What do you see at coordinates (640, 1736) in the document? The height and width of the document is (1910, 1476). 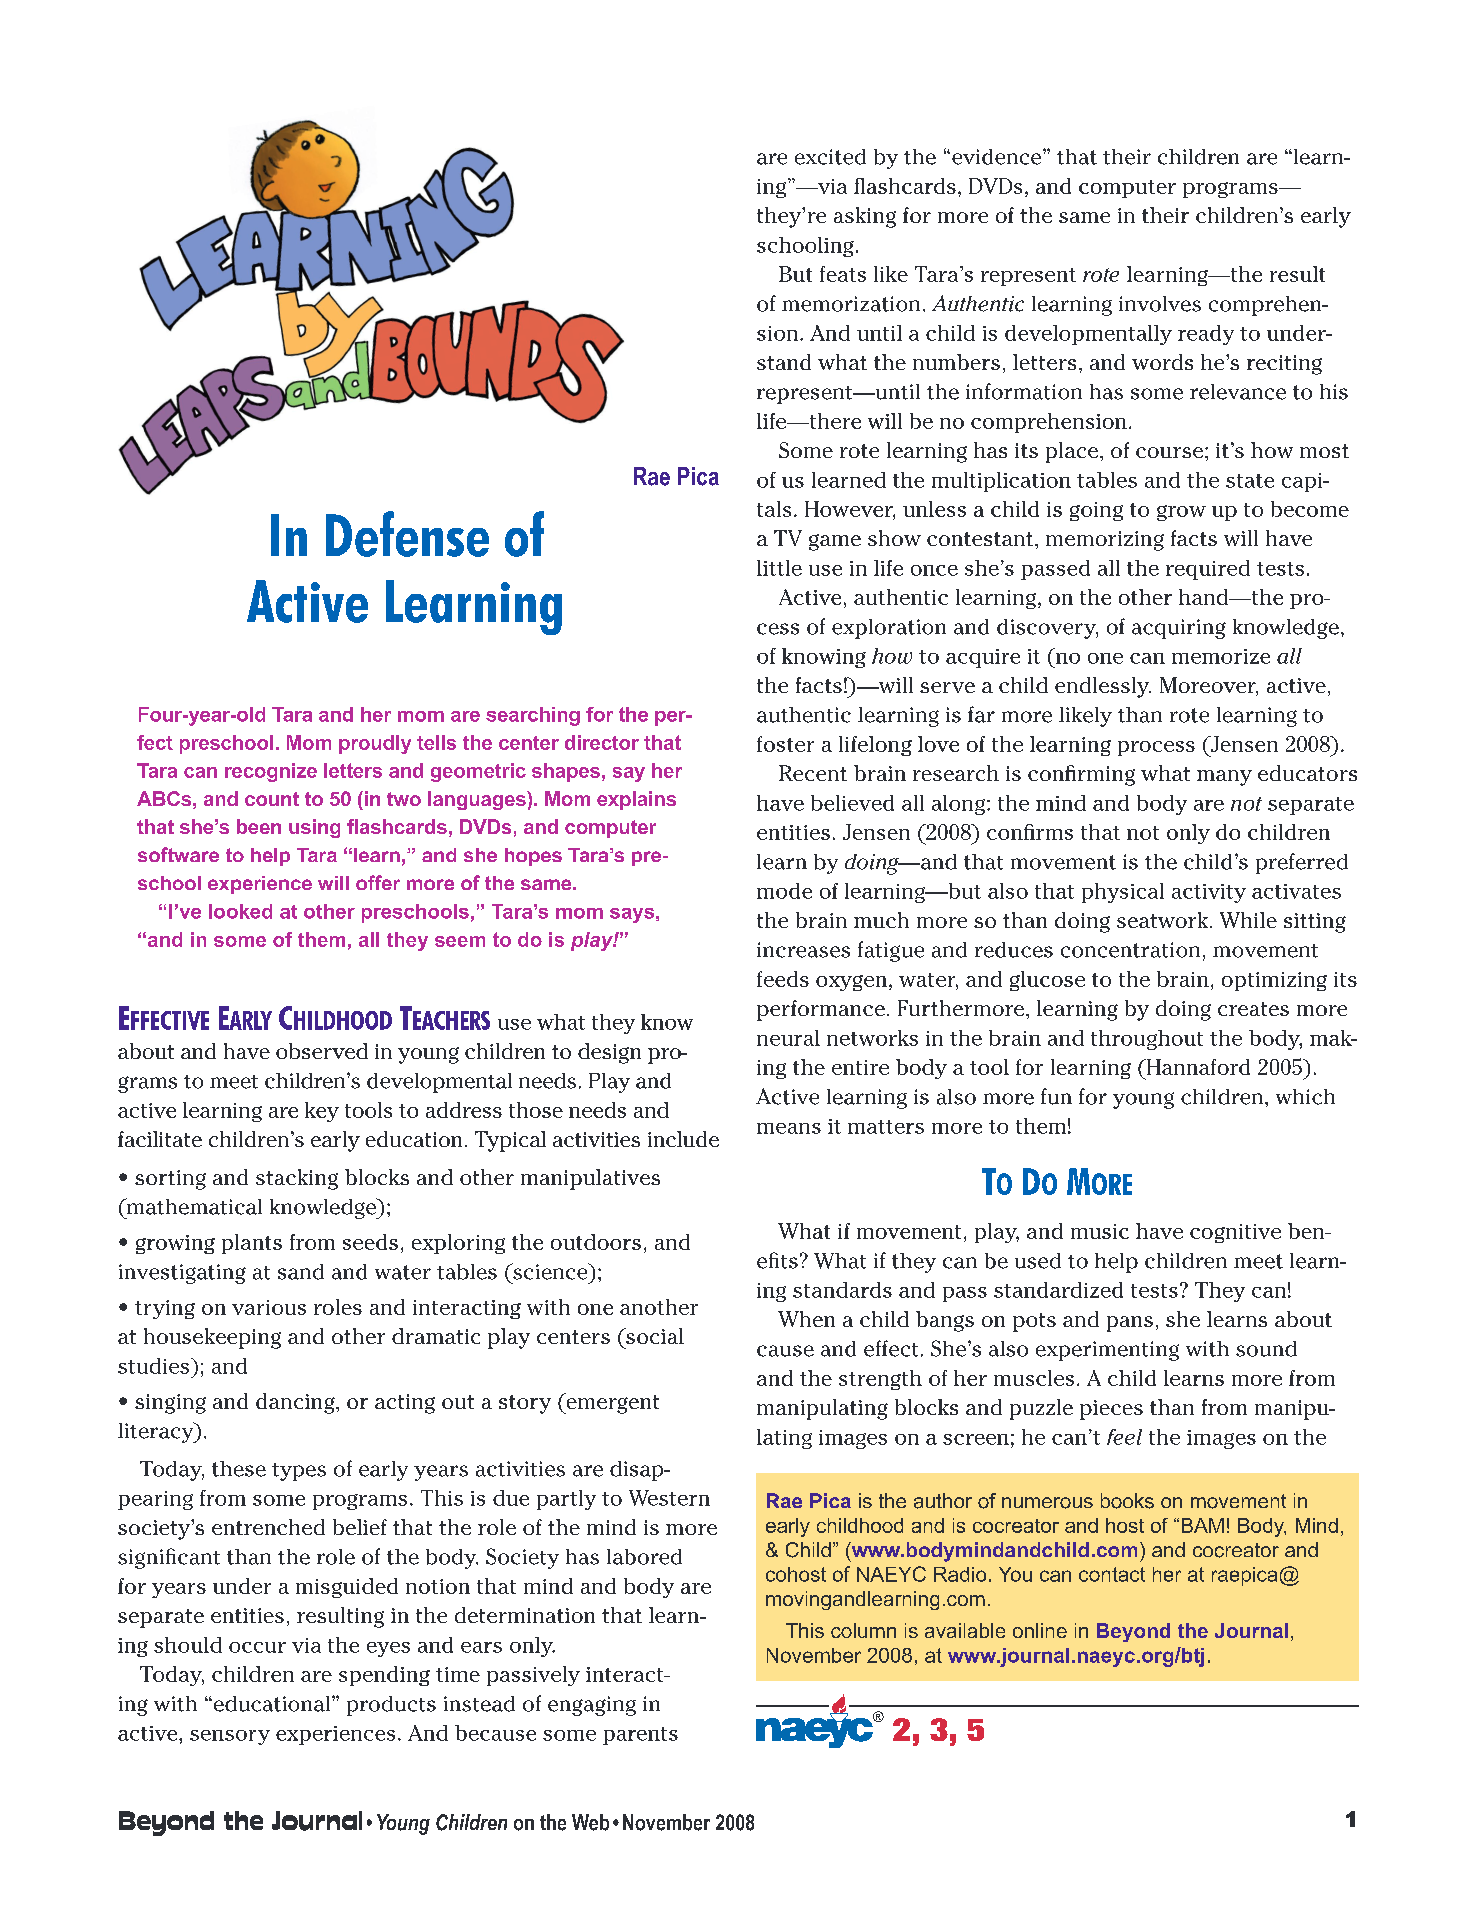 I see `parents` at bounding box center [640, 1736].
